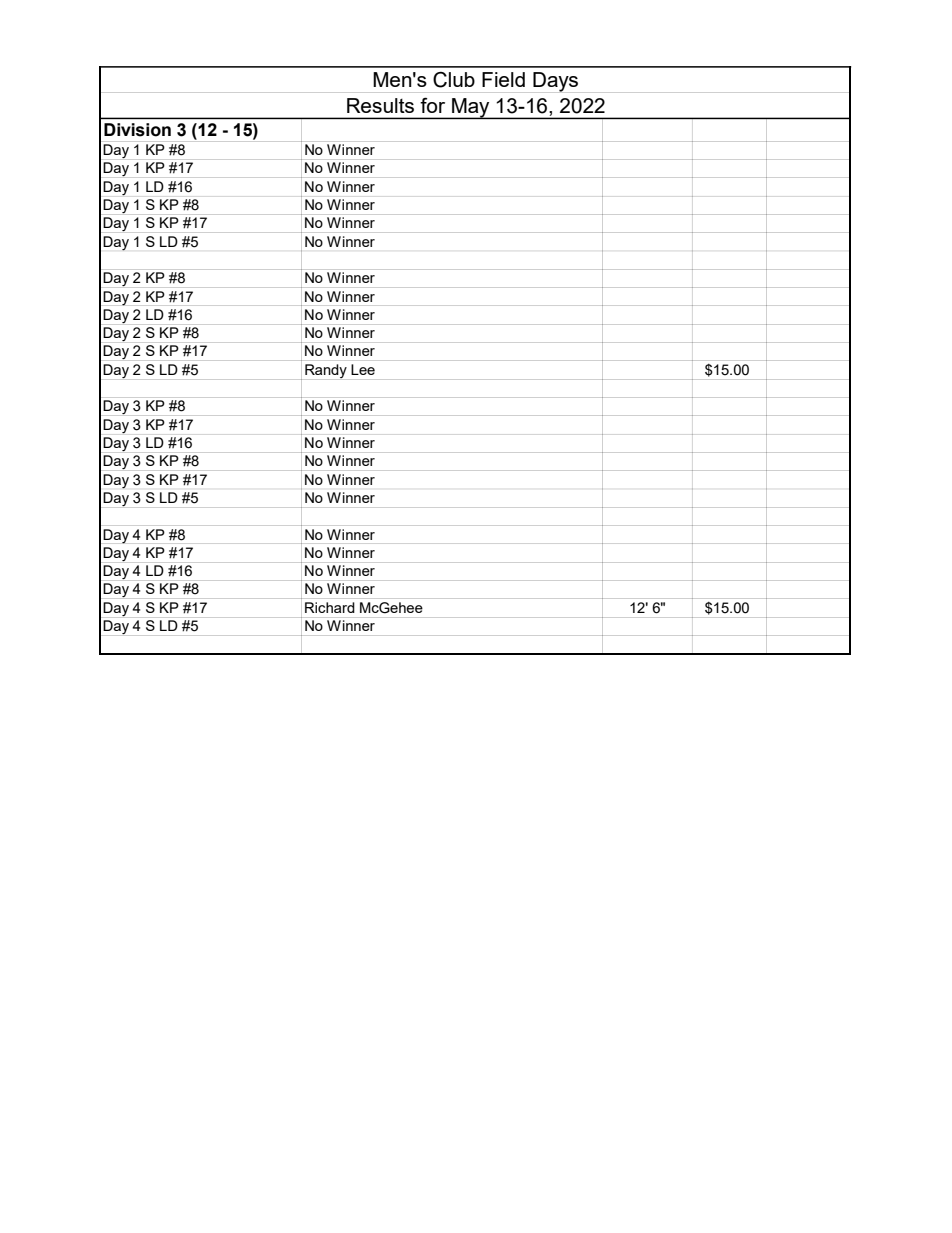 The image size is (952, 1233). I want to click on Randy, so click(326, 371).
